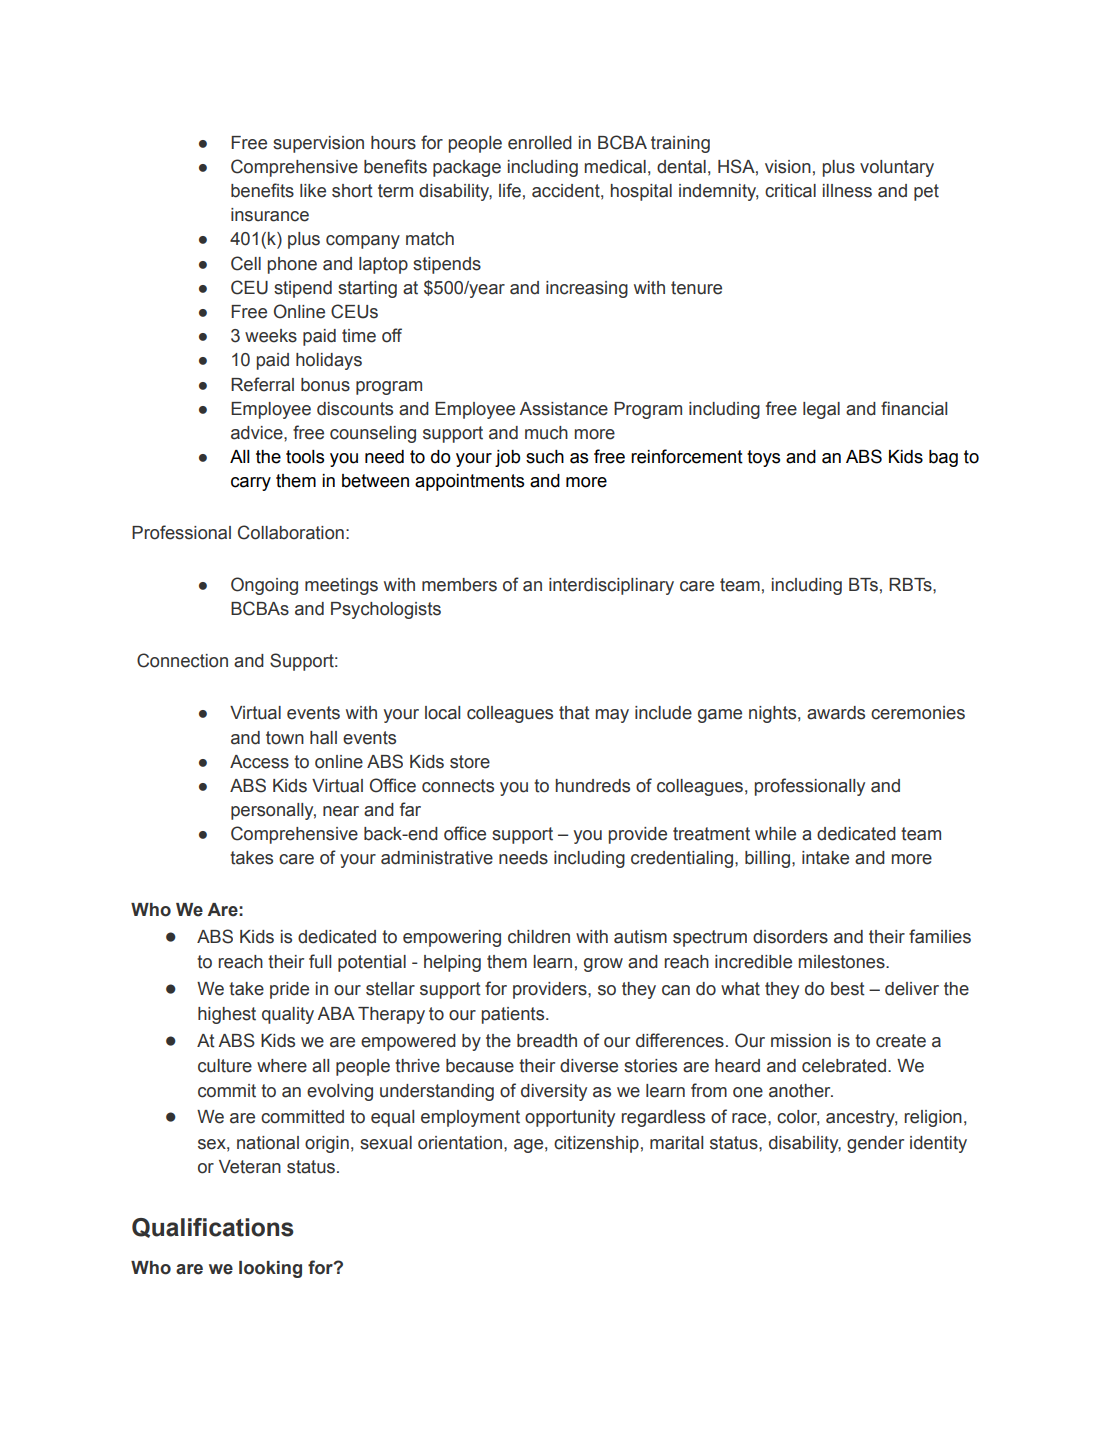  What do you see at coordinates (611, 586) in the screenshot?
I see `interdisciplinary` at bounding box center [611, 586].
